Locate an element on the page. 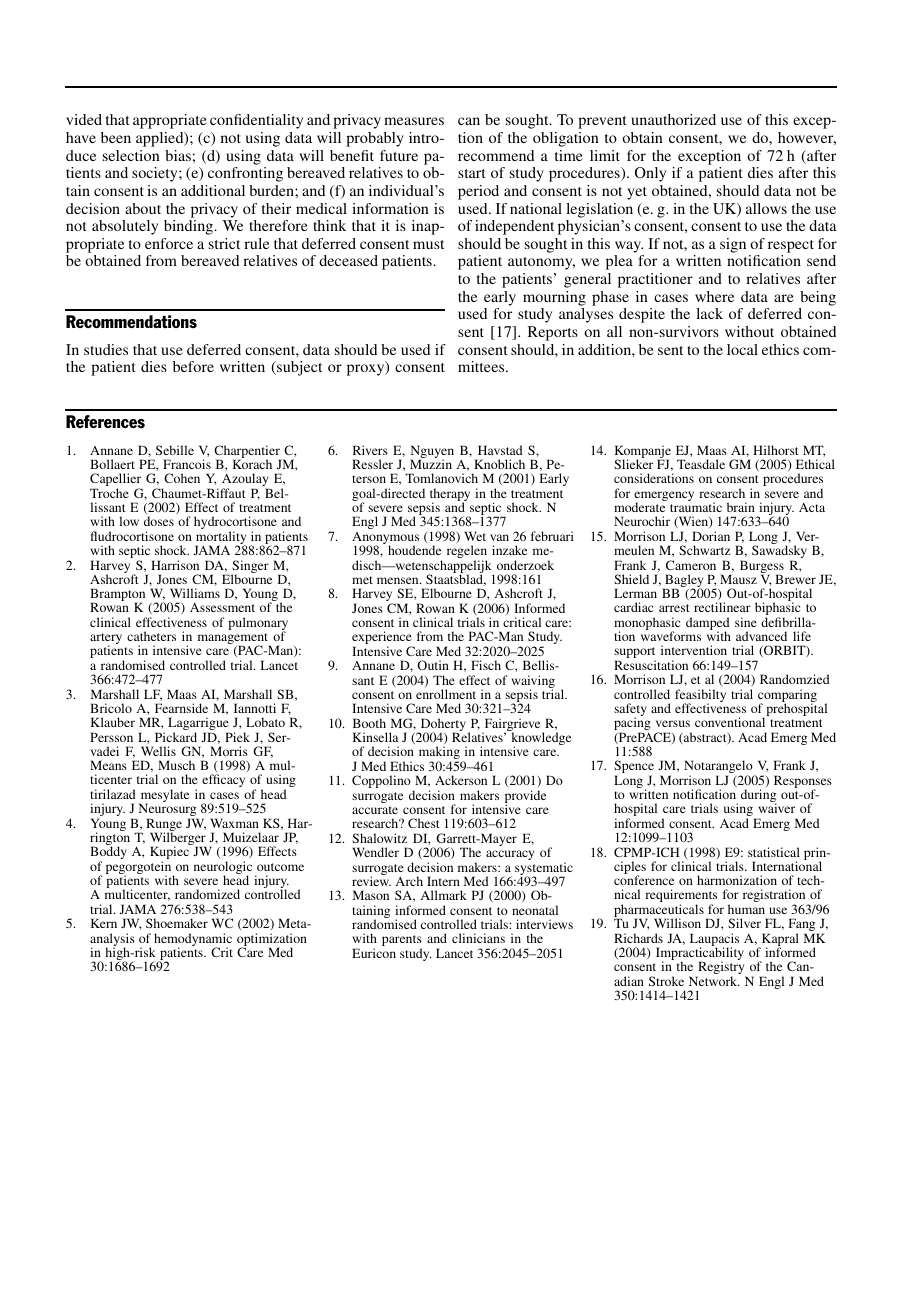 The width and height of the page is (924, 1308). applied is located at coordinates (161, 139).
